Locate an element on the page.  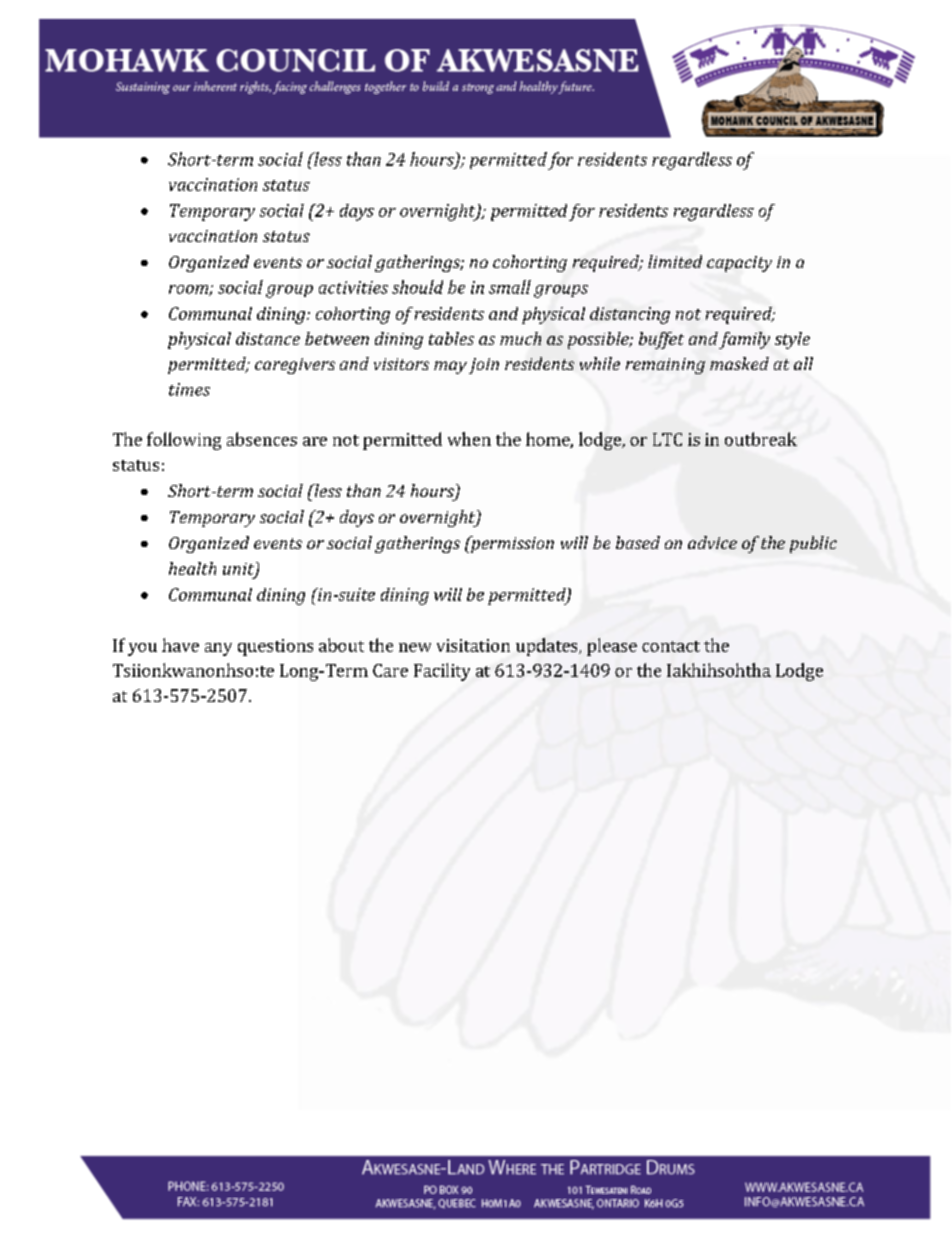
contact is located at coordinates (671, 646).
